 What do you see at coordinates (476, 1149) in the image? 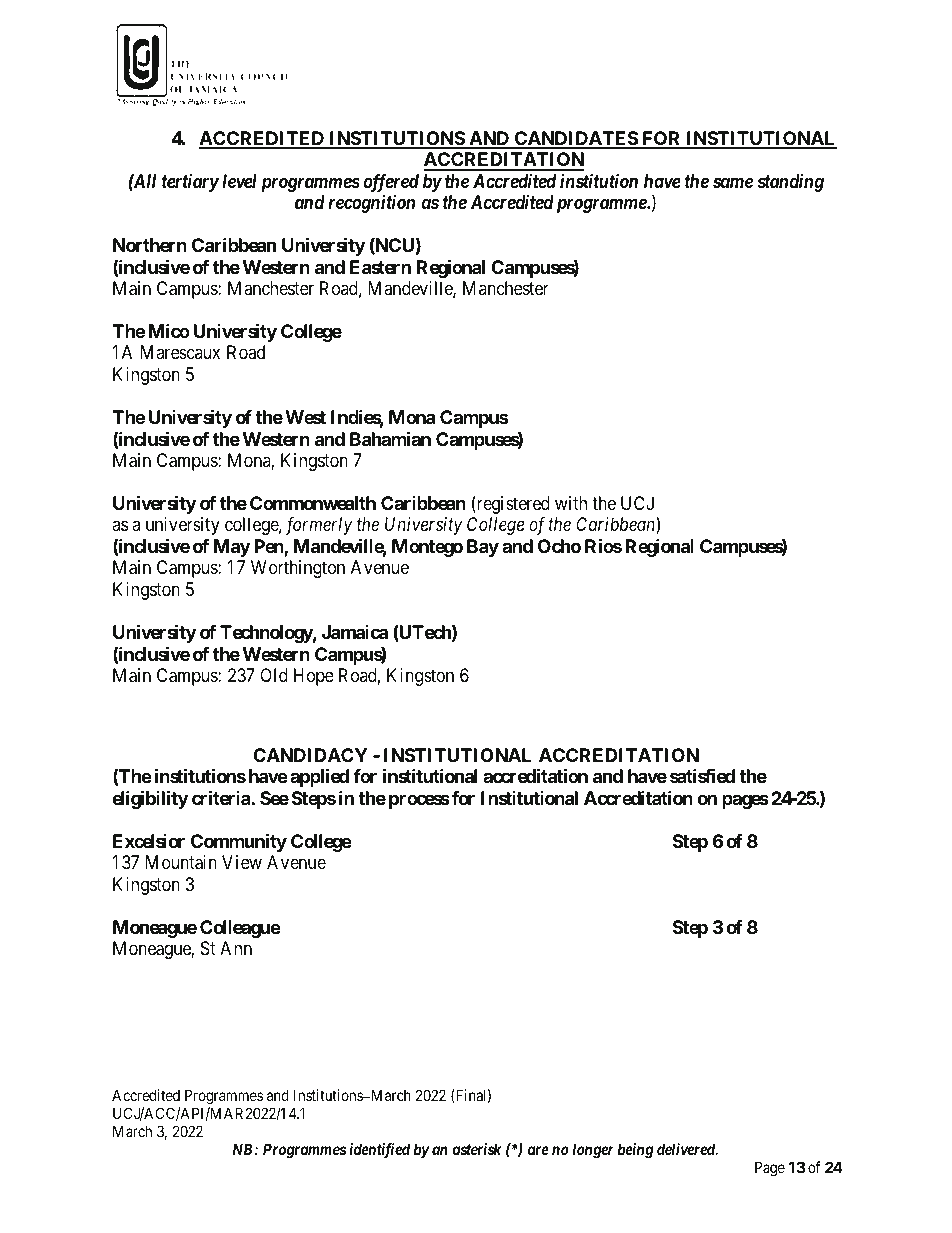
I see `asterisk` at bounding box center [476, 1149].
